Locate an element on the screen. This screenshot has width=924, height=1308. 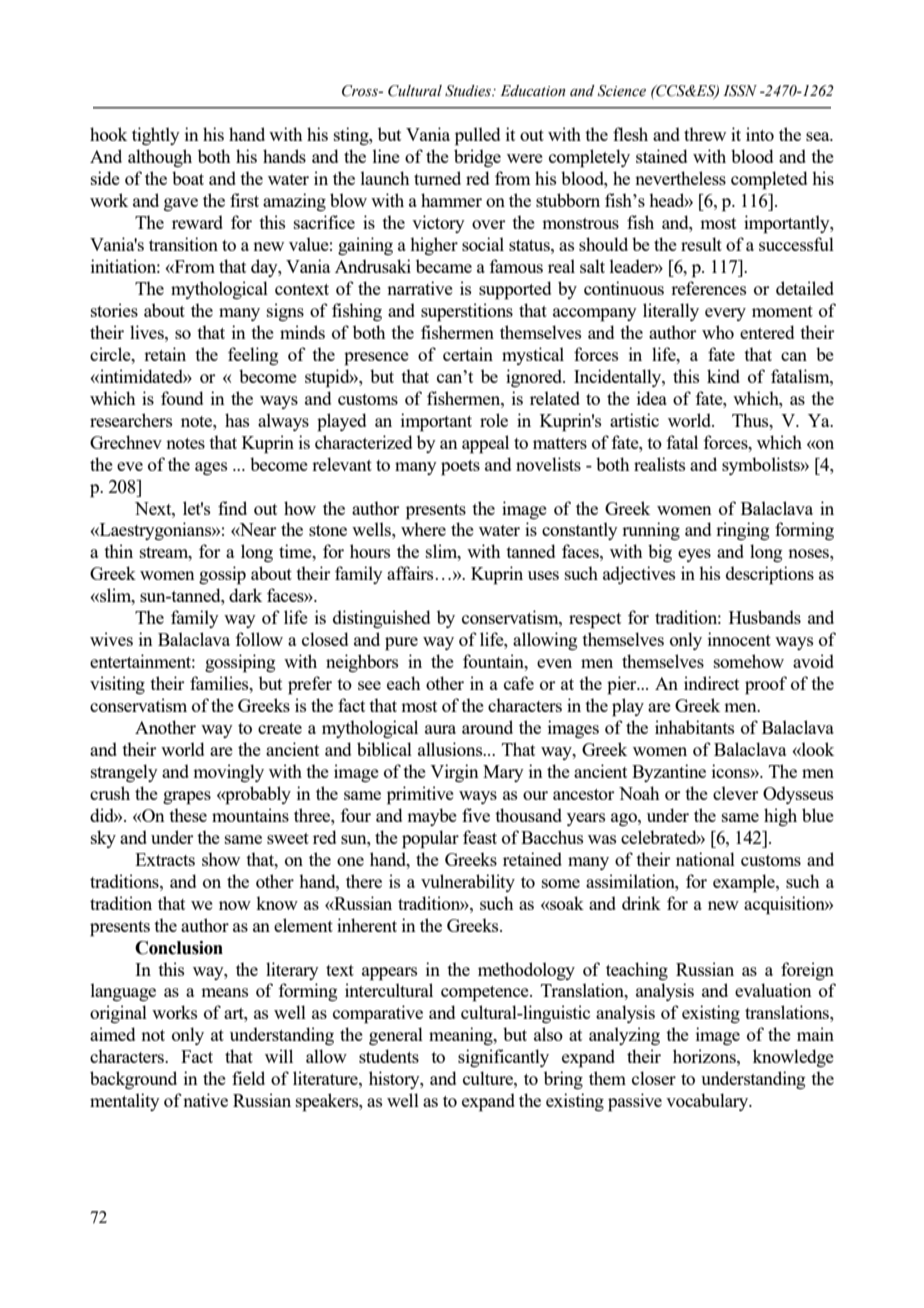
allusions is located at coordinates (451, 749).
